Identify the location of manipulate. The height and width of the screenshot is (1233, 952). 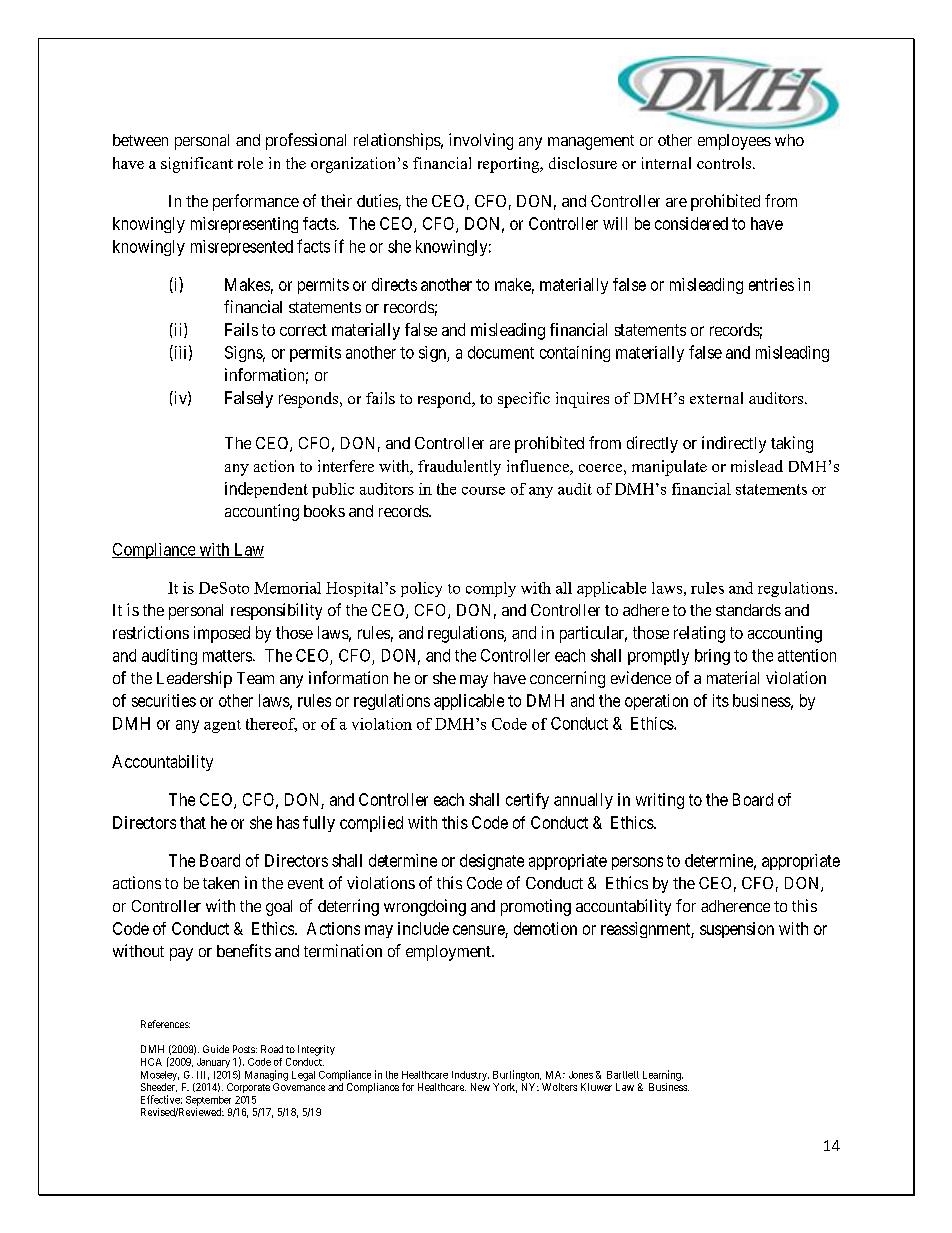
(669, 468).
